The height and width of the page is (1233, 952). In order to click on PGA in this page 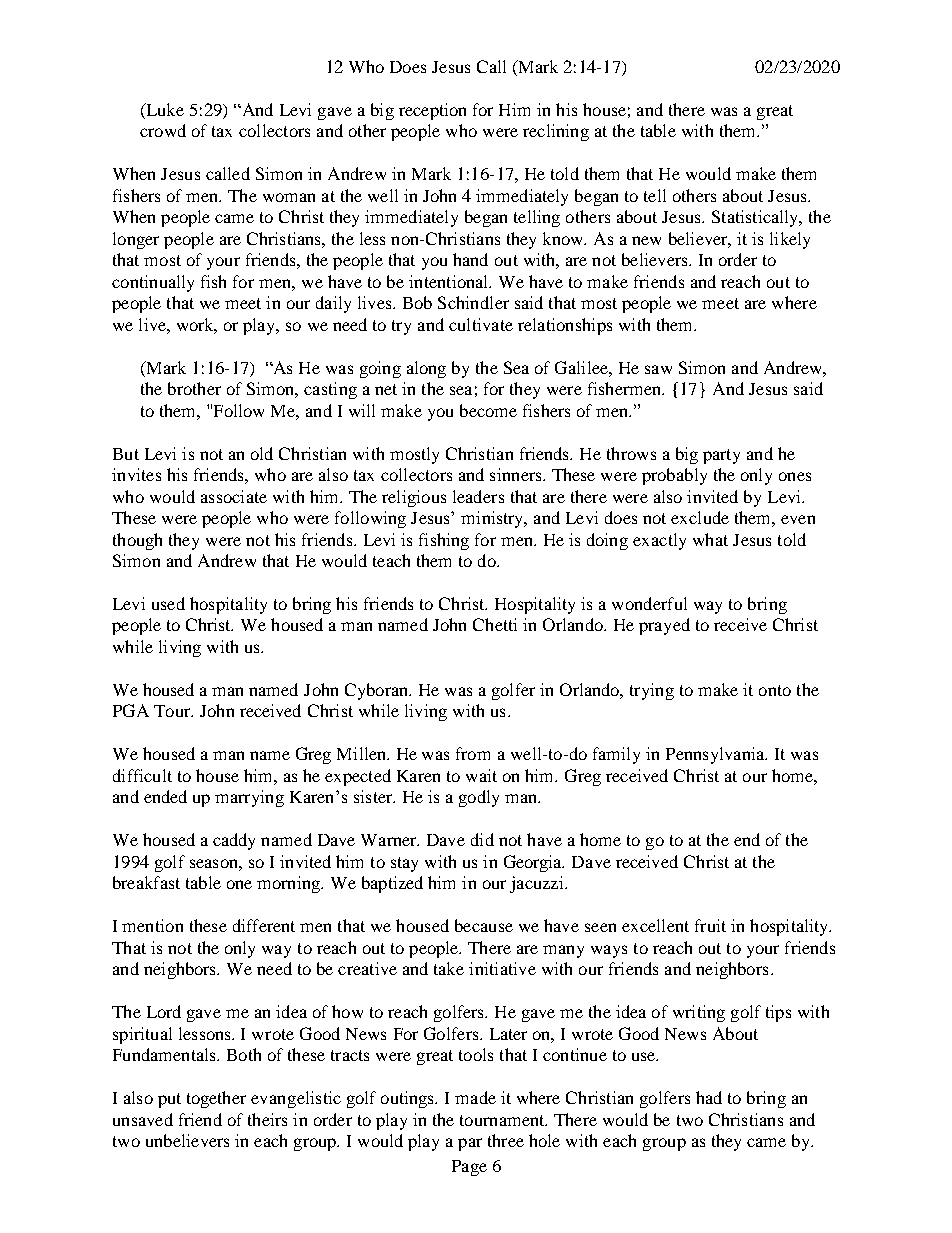, I will do `click(131, 710)`.
